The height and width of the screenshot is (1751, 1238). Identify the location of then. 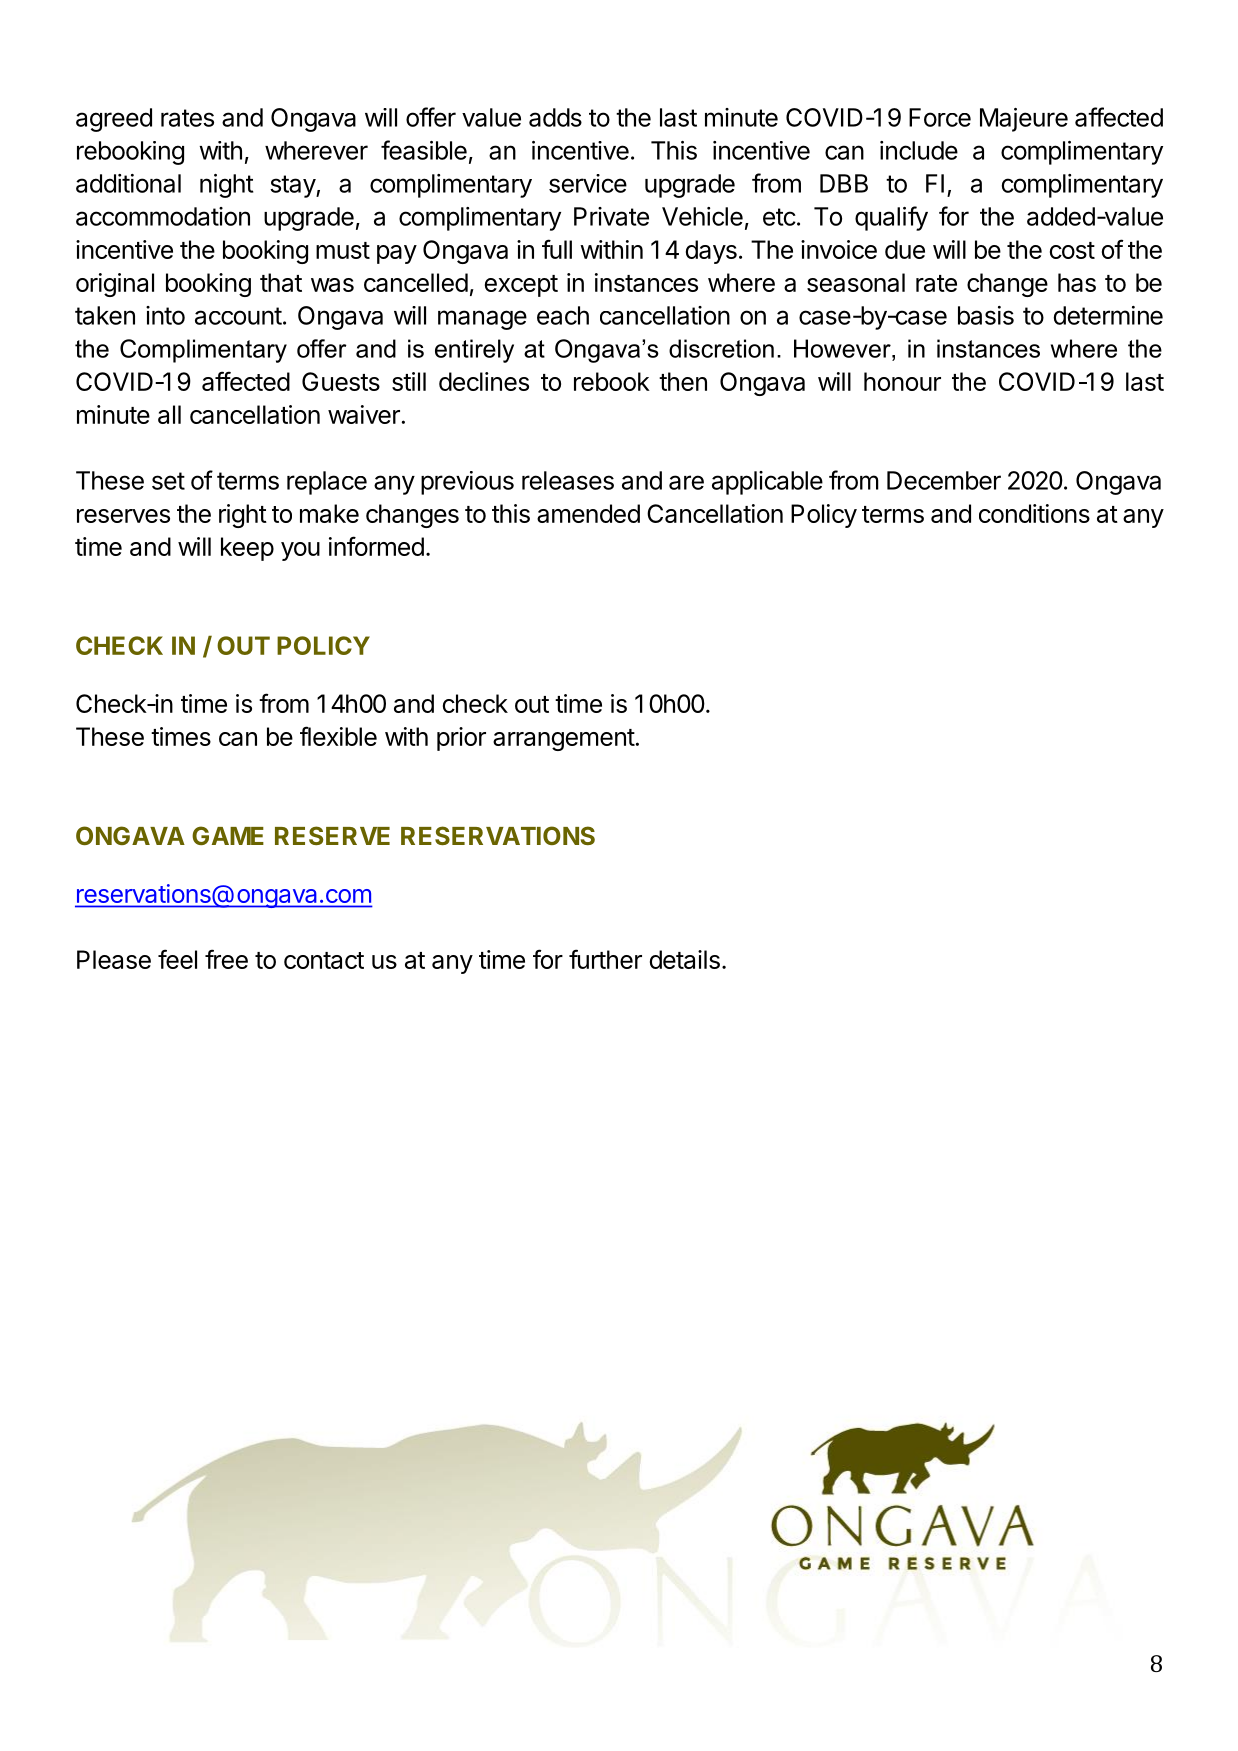
(683, 381).
